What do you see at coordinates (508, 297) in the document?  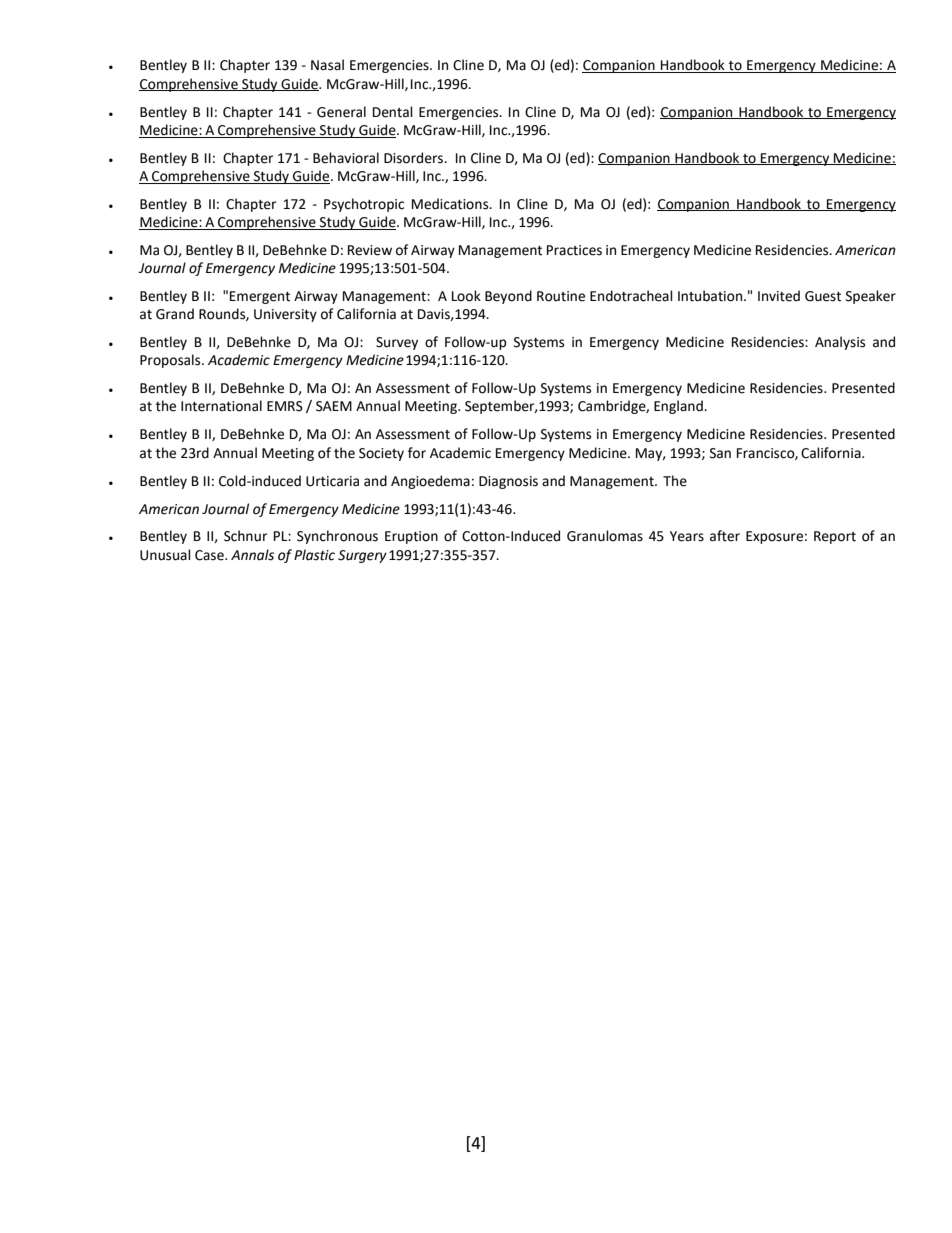 I see `Beyond` at bounding box center [508, 297].
